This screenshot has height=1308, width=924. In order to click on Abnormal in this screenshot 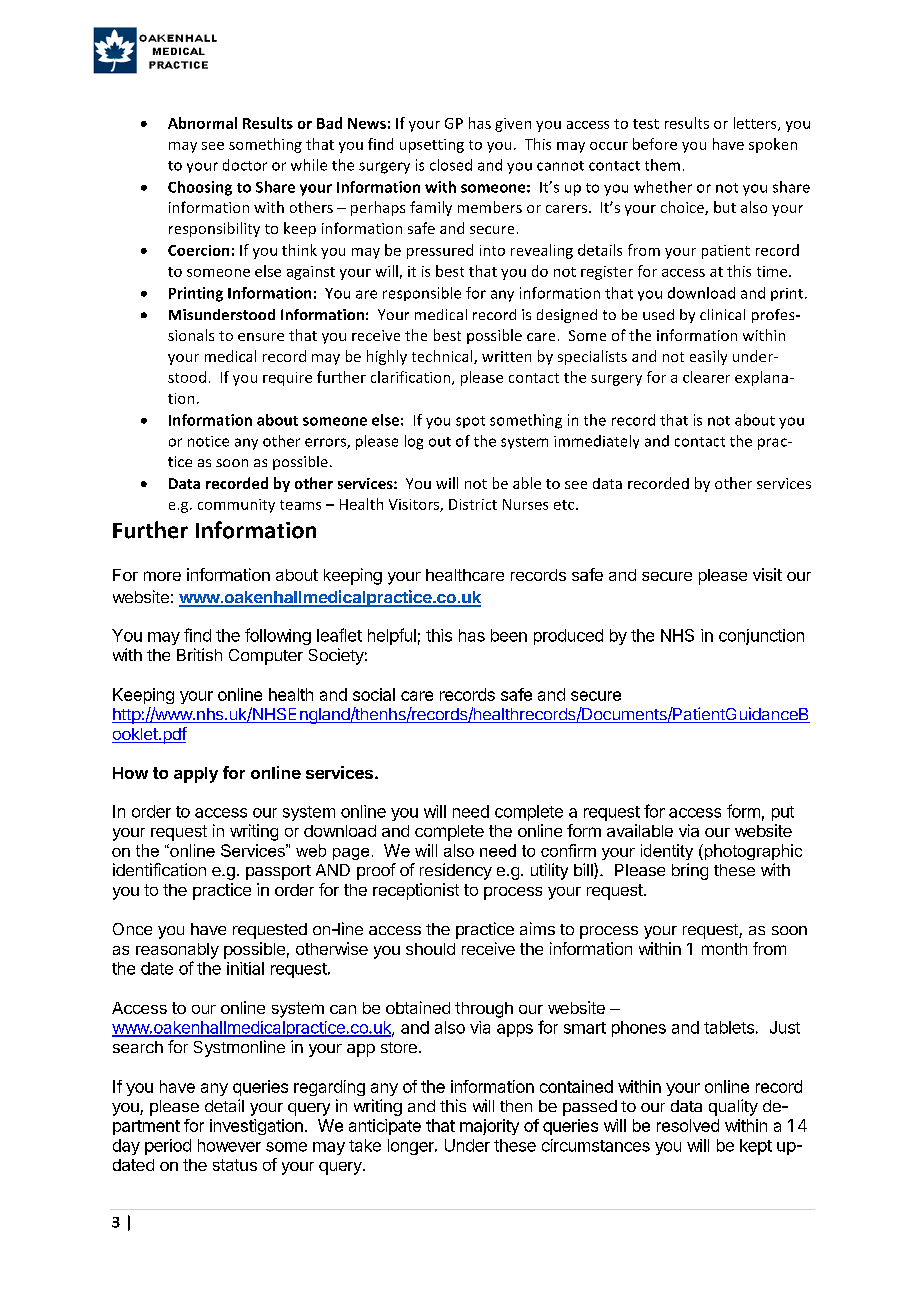, I will do `click(202, 123)`.
